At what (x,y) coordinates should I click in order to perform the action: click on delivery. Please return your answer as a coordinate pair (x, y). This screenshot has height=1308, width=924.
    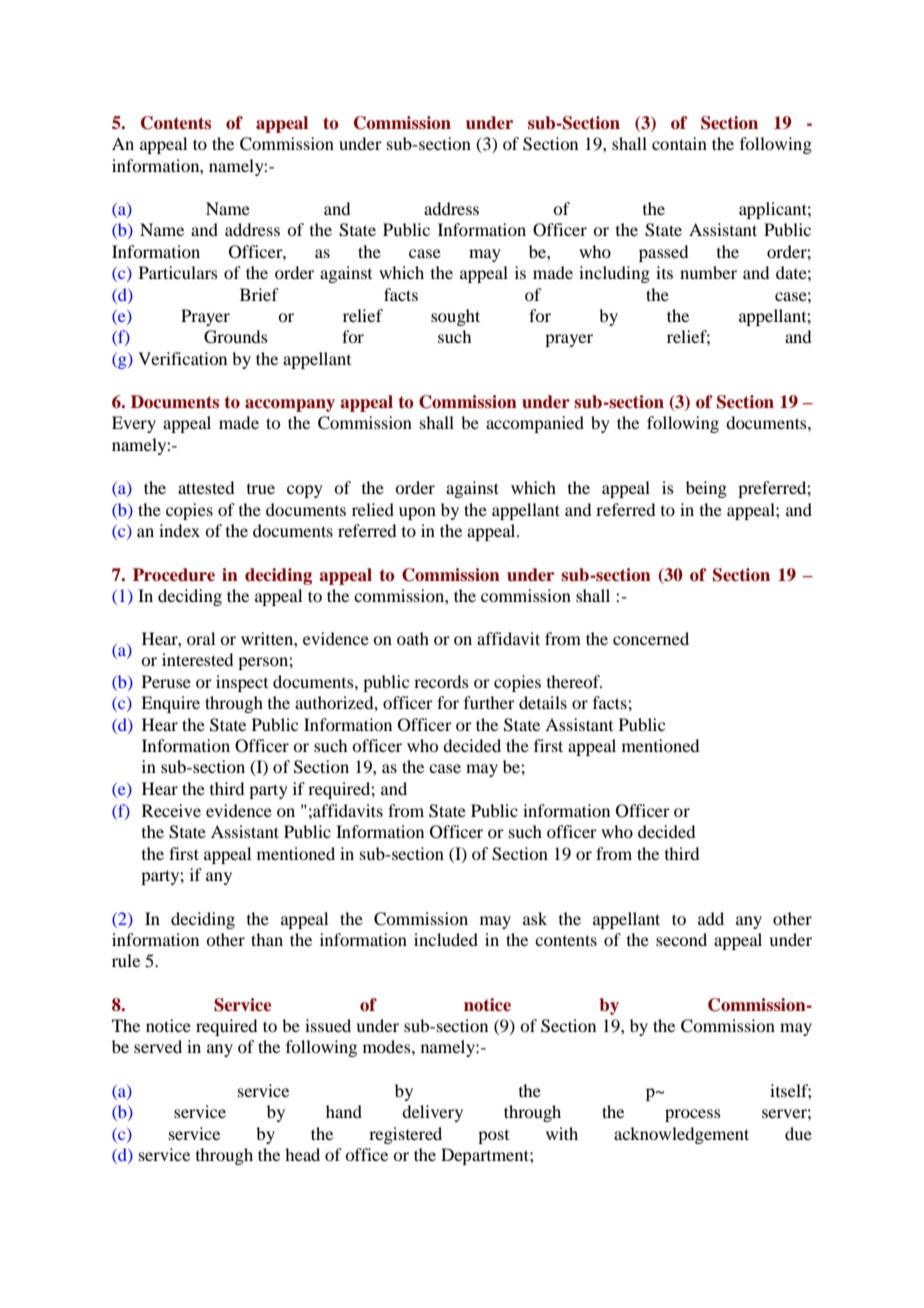
    Looking at the image, I should click on (432, 1113).
